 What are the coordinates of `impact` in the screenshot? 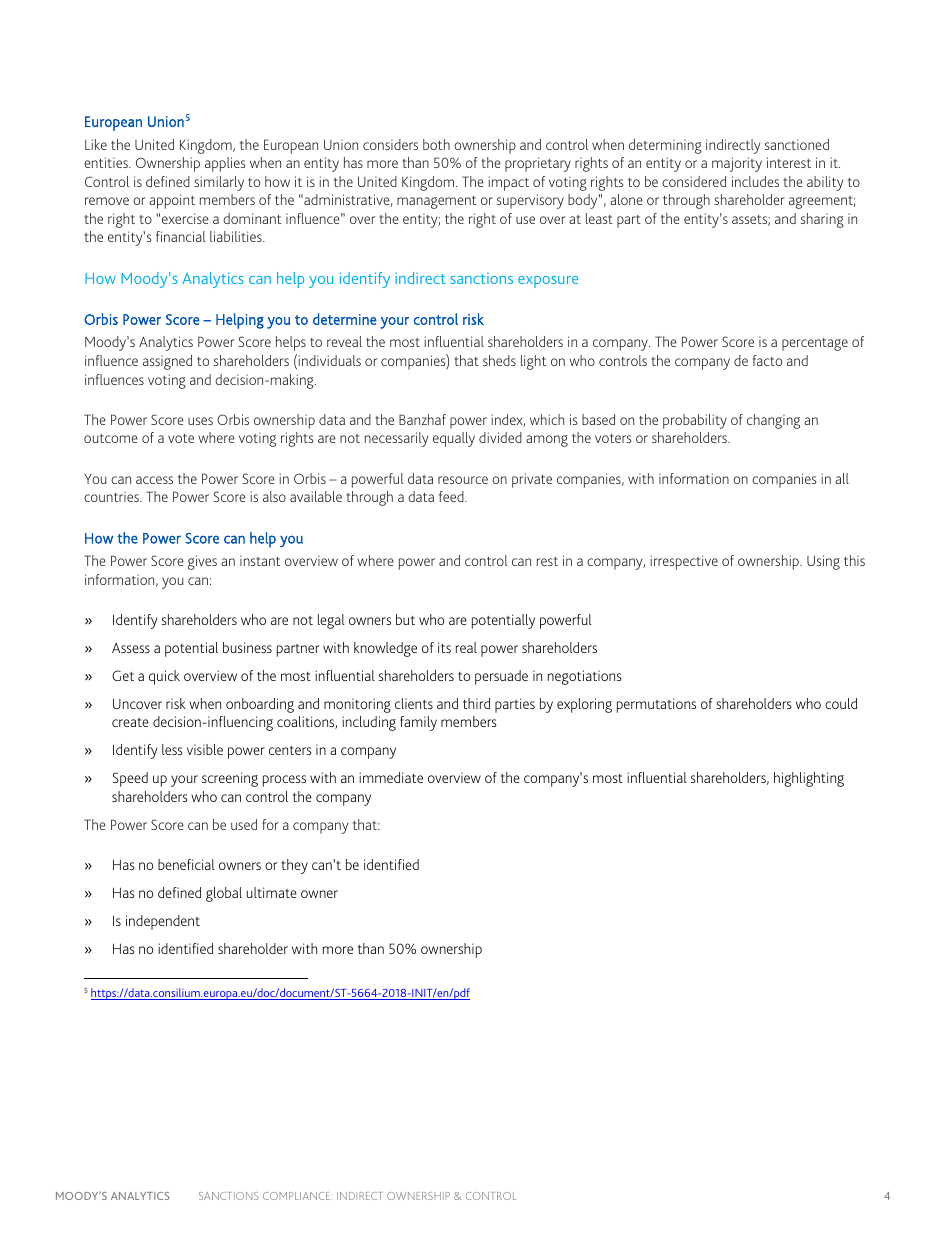 It's located at (509, 183).
